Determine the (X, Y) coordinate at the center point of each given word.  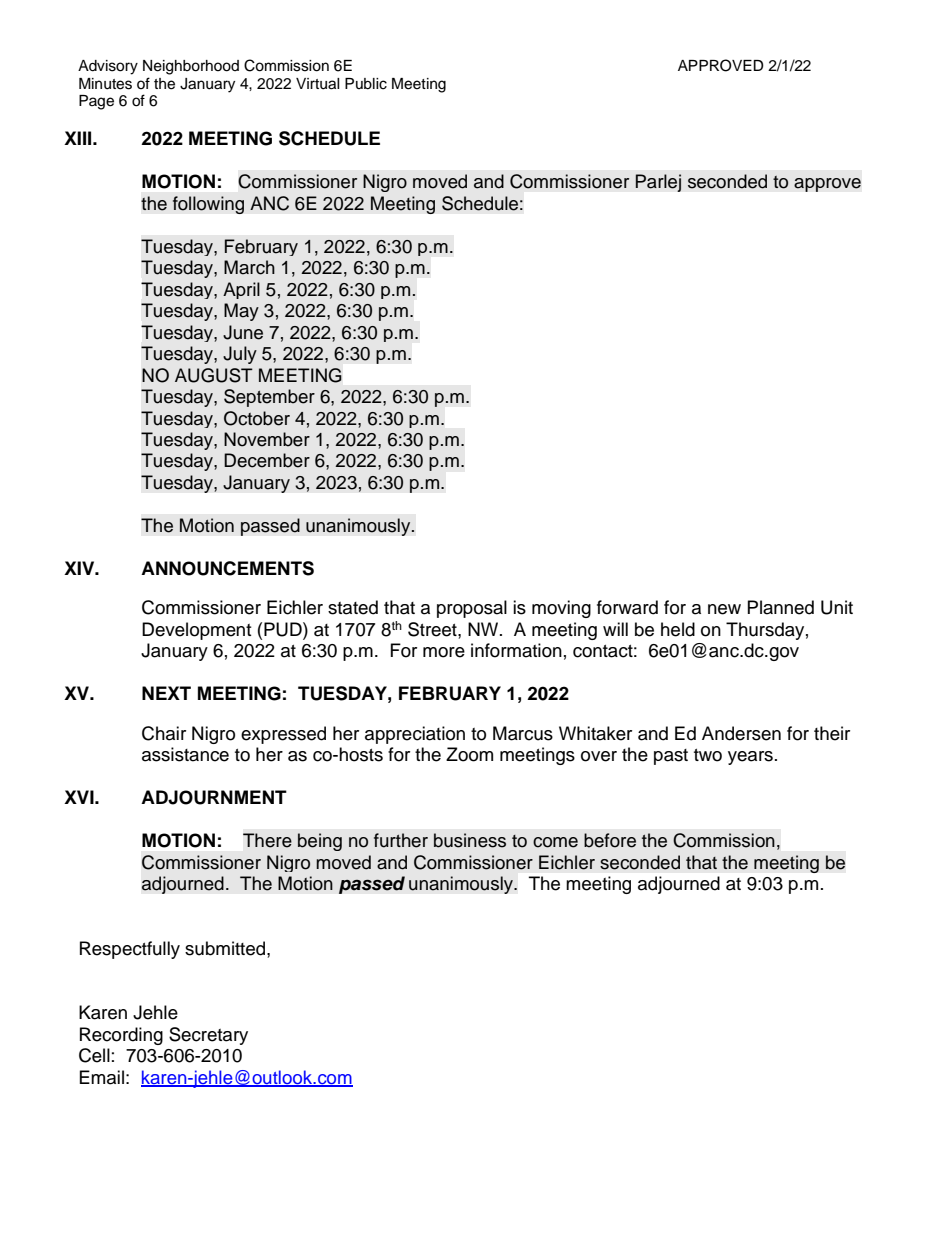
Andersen (741, 733)
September (269, 398)
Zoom (469, 754)
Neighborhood (191, 67)
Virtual (318, 84)
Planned (781, 607)
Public (366, 84)
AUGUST (214, 375)
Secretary (208, 1036)
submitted (226, 948)
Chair (164, 733)
